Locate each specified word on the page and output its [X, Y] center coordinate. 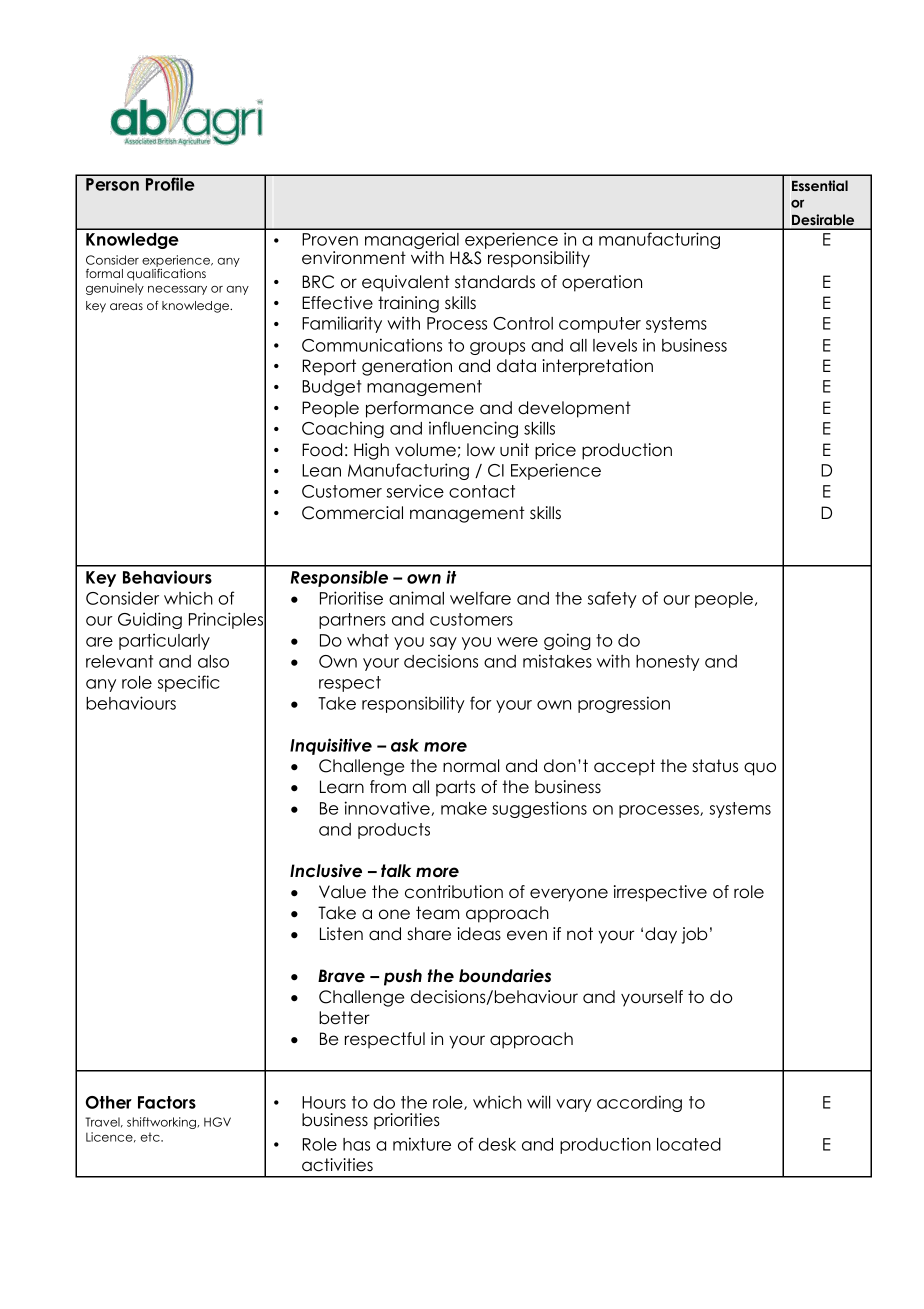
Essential [820, 185]
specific [189, 683]
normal [471, 766]
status [715, 766]
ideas [479, 934]
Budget [332, 388]
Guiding [150, 620]
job [694, 935]
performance [420, 409]
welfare [480, 598]
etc [151, 1137]
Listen [341, 934]
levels [615, 345]
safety [612, 599]
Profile [170, 183]
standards [495, 282]
